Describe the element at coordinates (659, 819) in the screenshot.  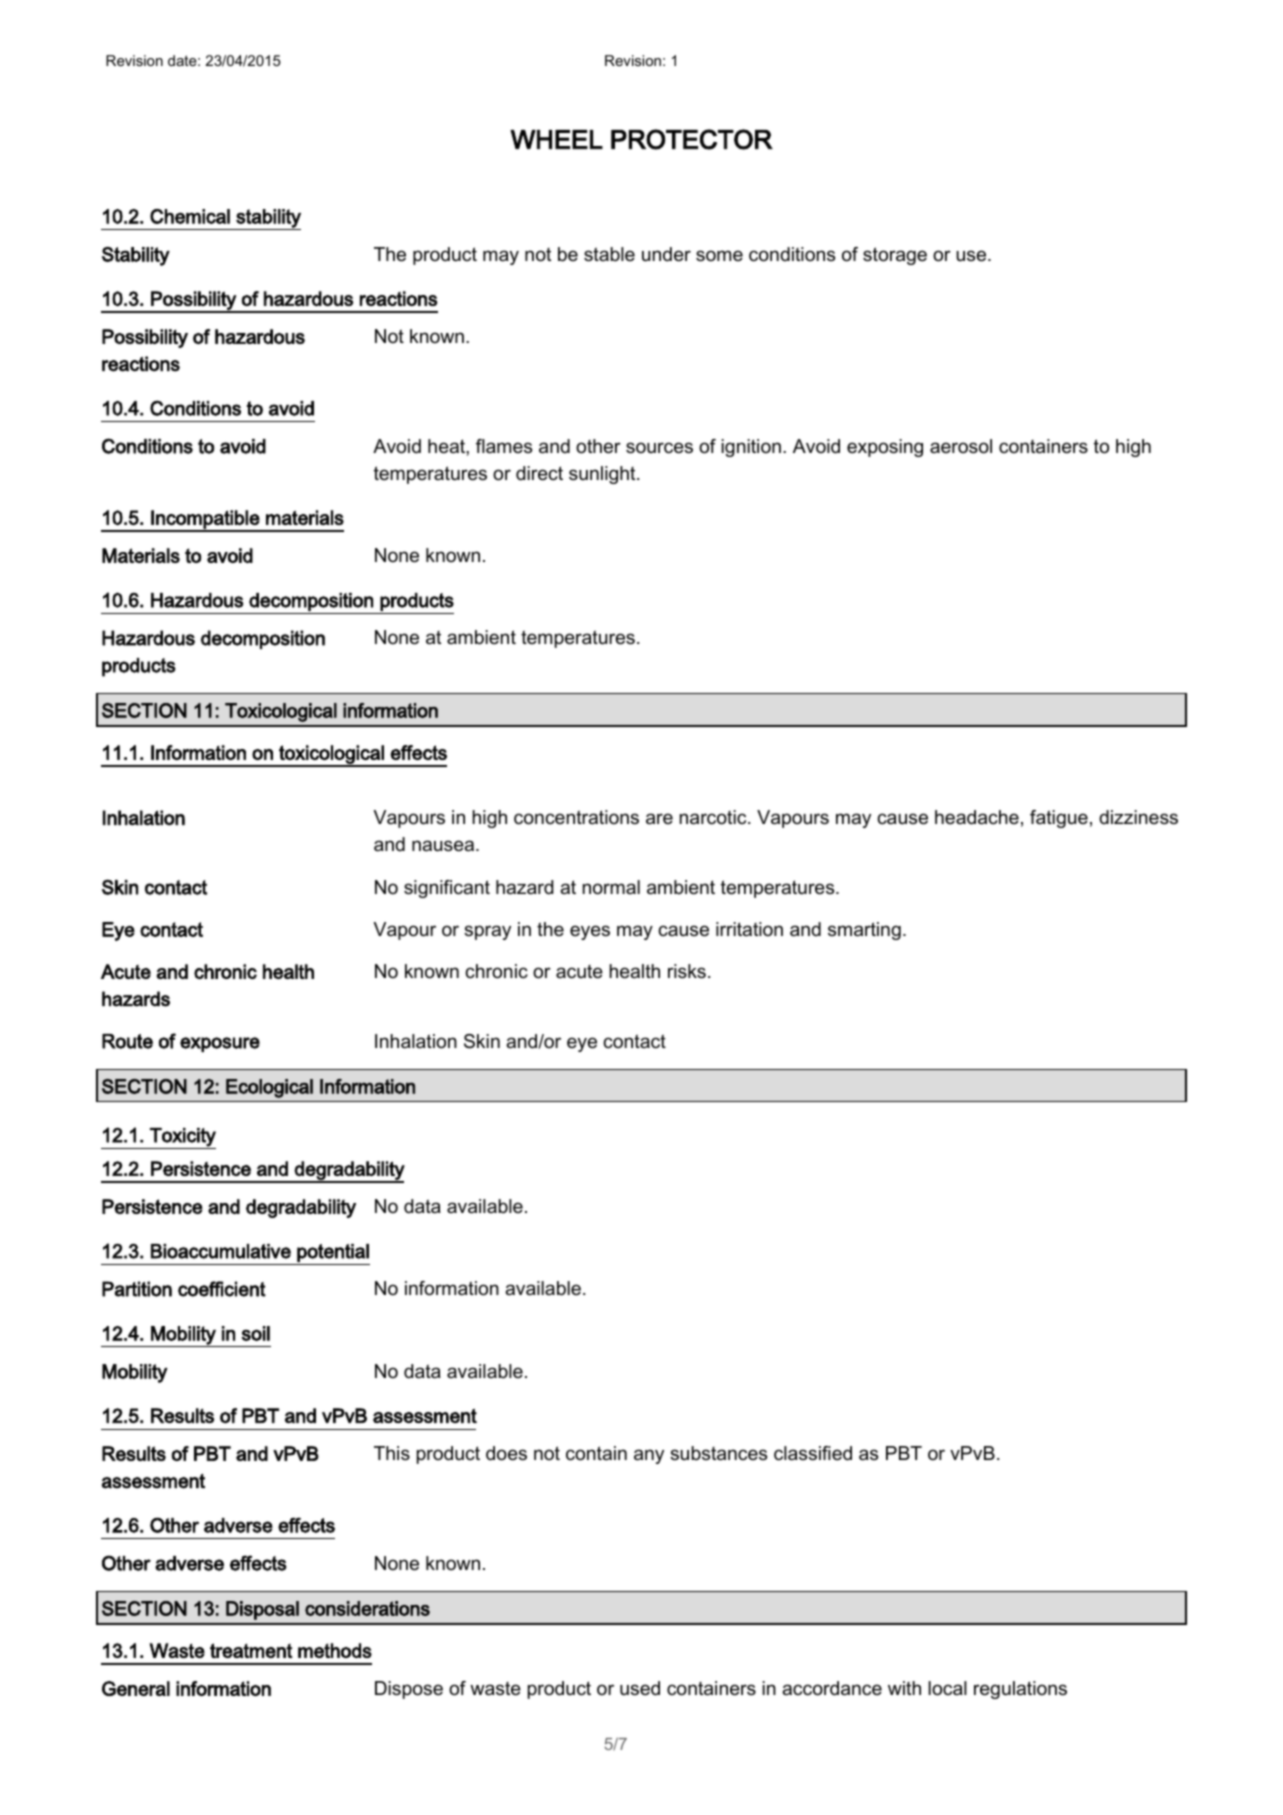
I see `are` at that location.
